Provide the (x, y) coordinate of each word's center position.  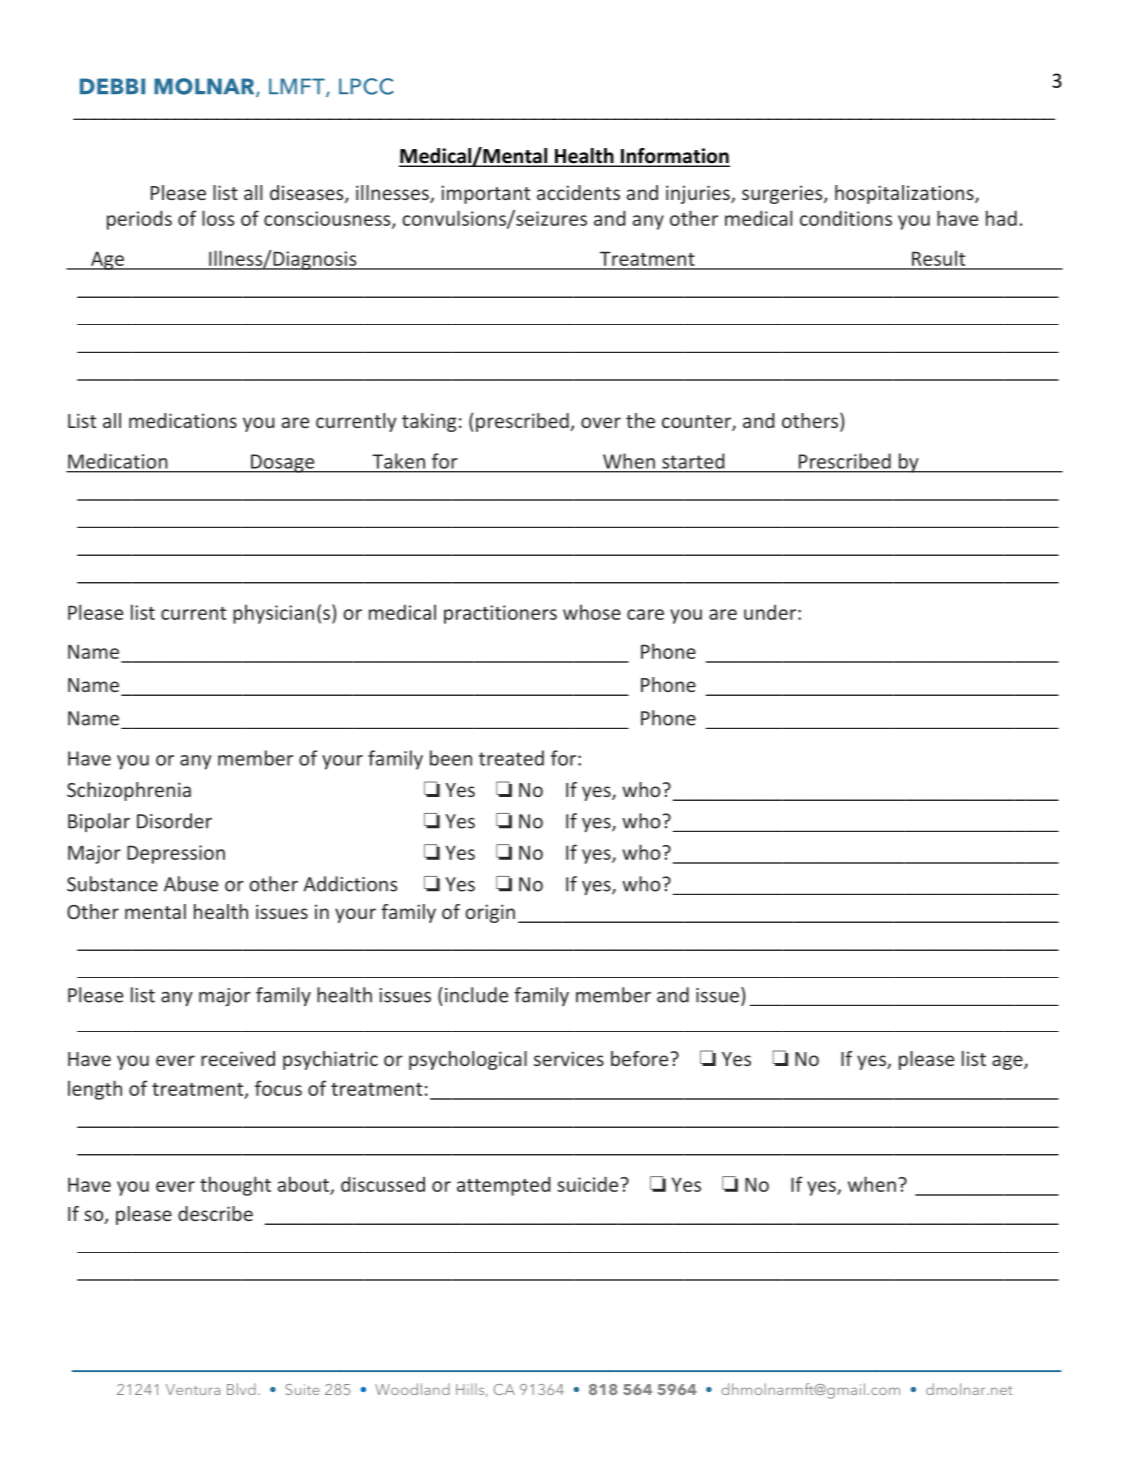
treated (511, 758)
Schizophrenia (129, 791)
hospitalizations (905, 194)
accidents (578, 192)
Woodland (412, 1389)
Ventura (193, 1389)
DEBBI (112, 86)
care (645, 614)
